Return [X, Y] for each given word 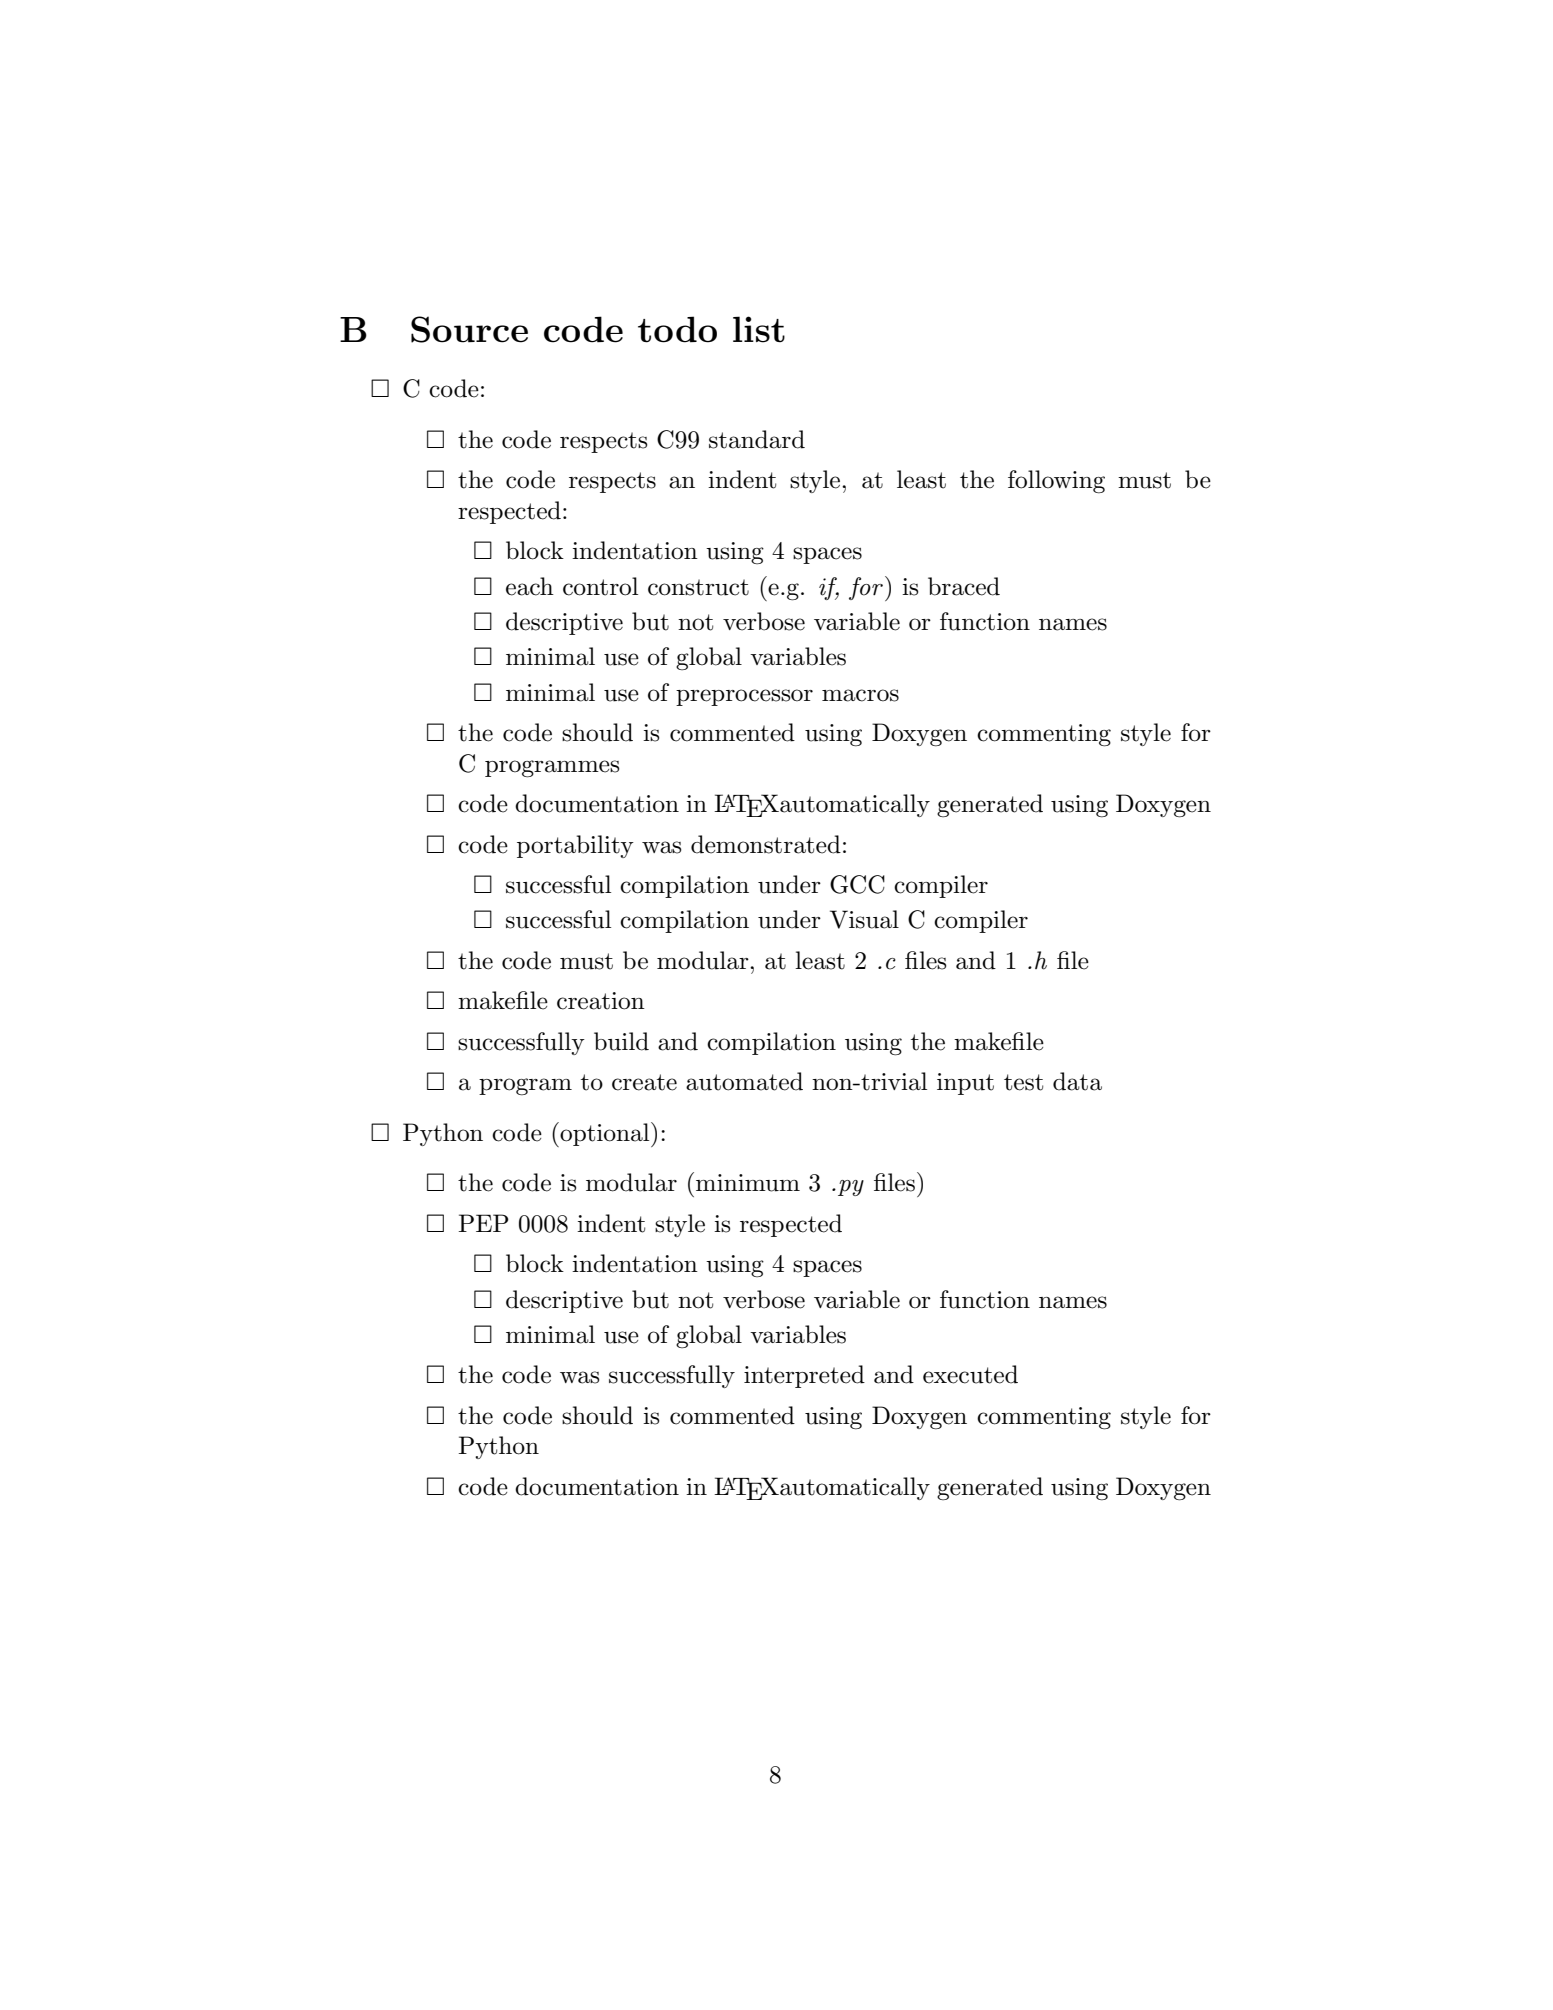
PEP [484, 1223]
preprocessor [744, 697]
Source [469, 329]
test [1023, 1082]
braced [964, 586]
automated [744, 1081]
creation [601, 1001]
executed [970, 1374]
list [759, 329]
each [530, 586]
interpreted [804, 1376]
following [1056, 482]
